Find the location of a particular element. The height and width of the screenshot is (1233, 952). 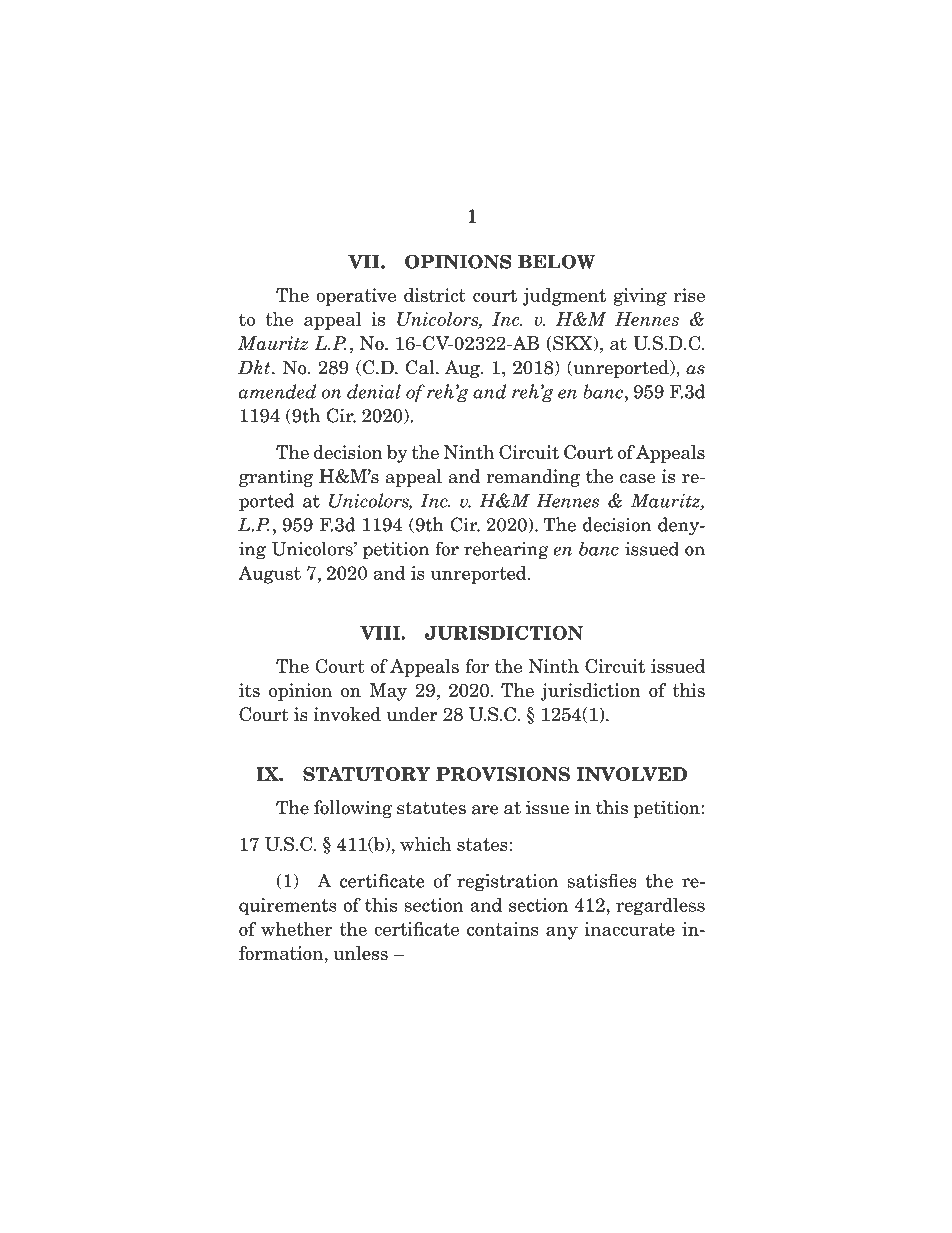

August is located at coordinates (269, 575).
